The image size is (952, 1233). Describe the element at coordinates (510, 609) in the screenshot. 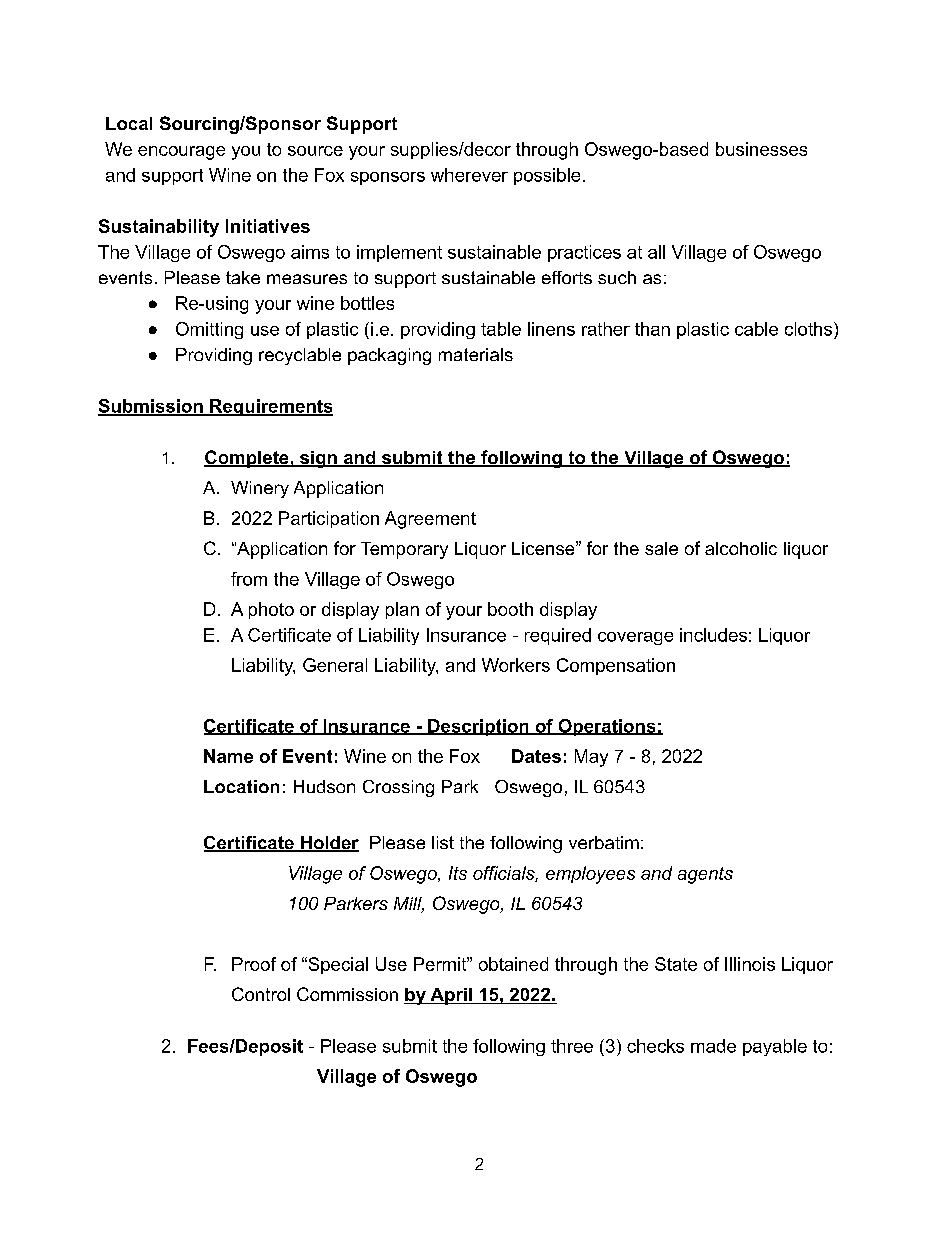

I see `booth` at that location.
